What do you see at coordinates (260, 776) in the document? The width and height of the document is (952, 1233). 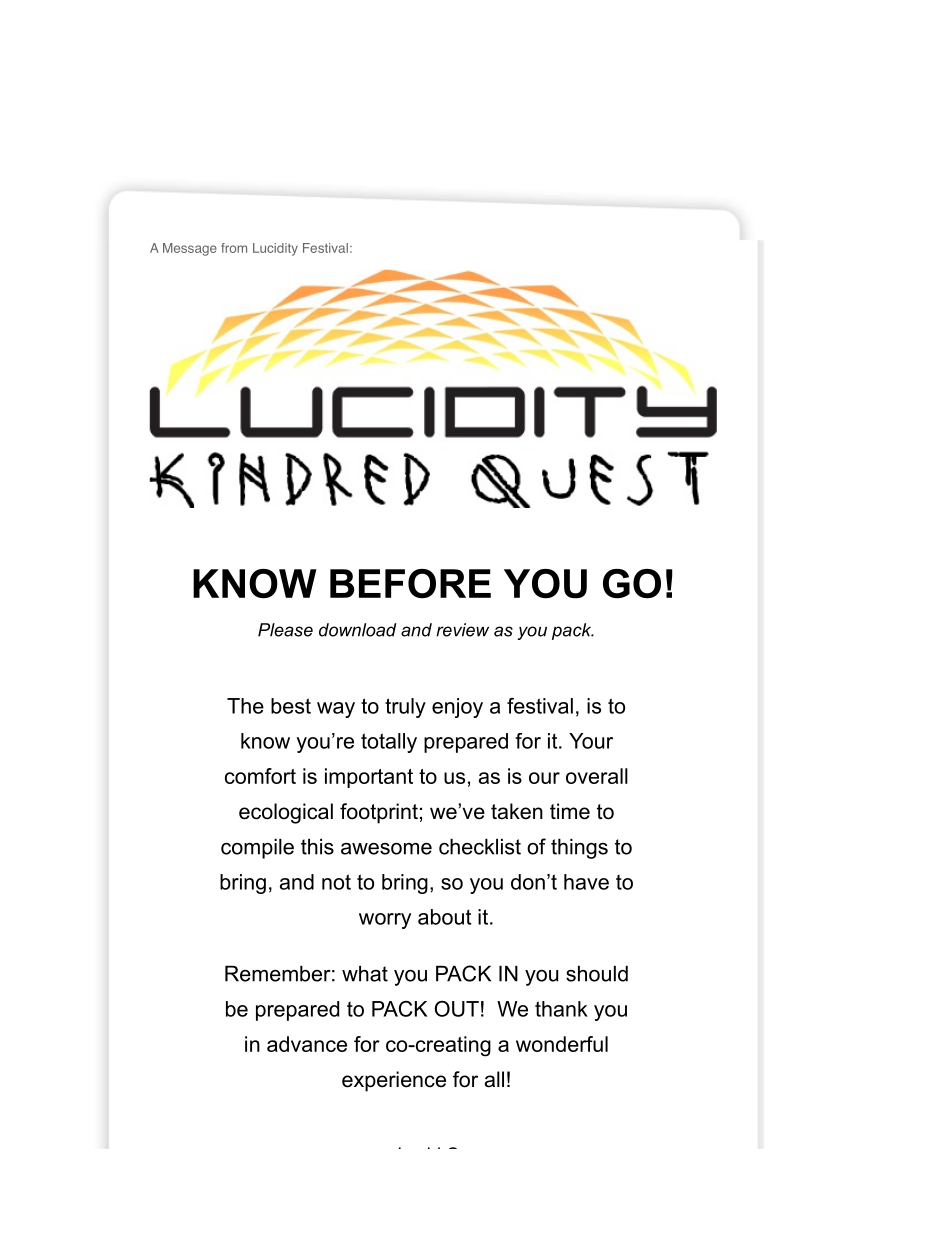 I see `comfort` at bounding box center [260, 776].
